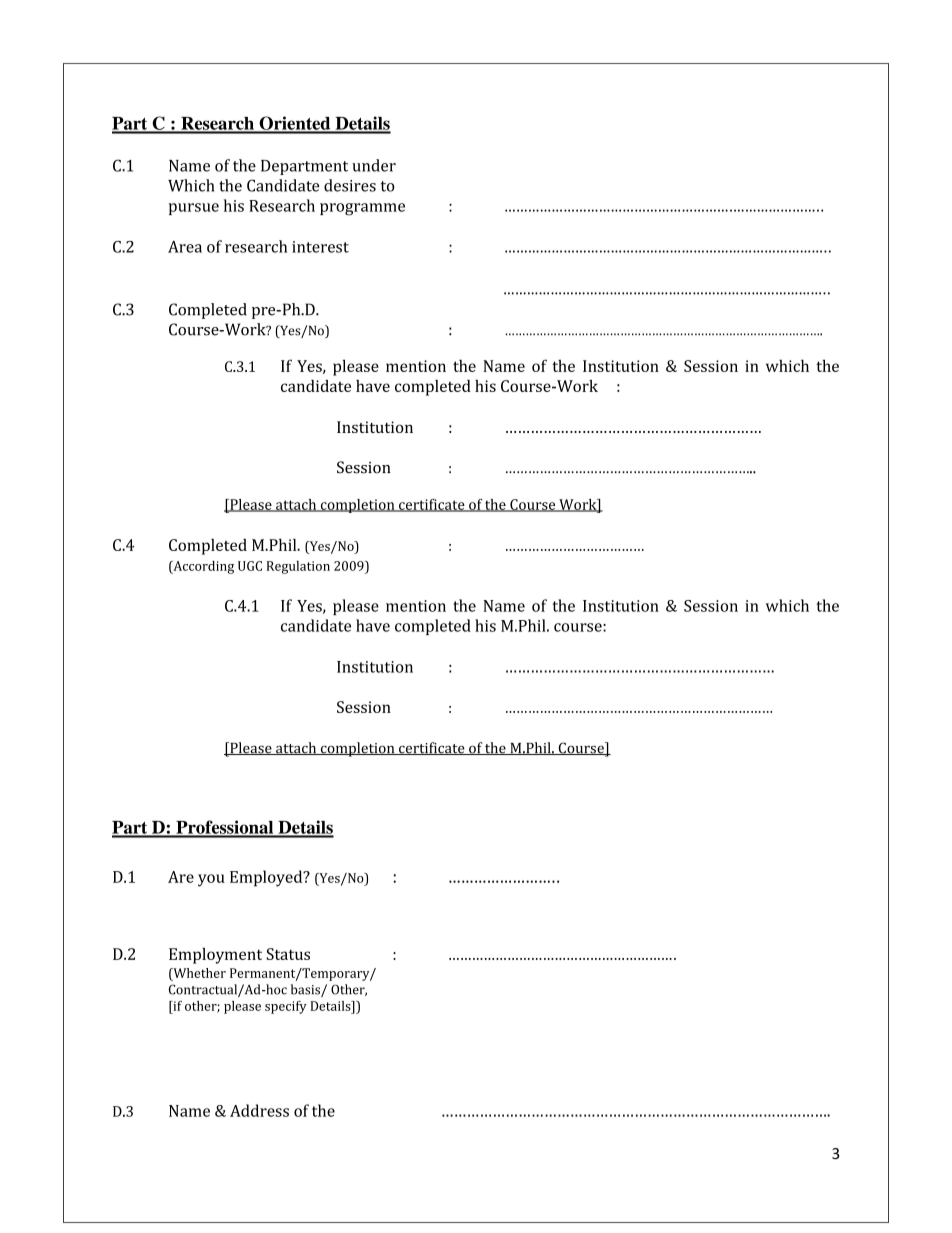  What do you see at coordinates (194, 209) in the document?
I see `pursue` at bounding box center [194, 209].
